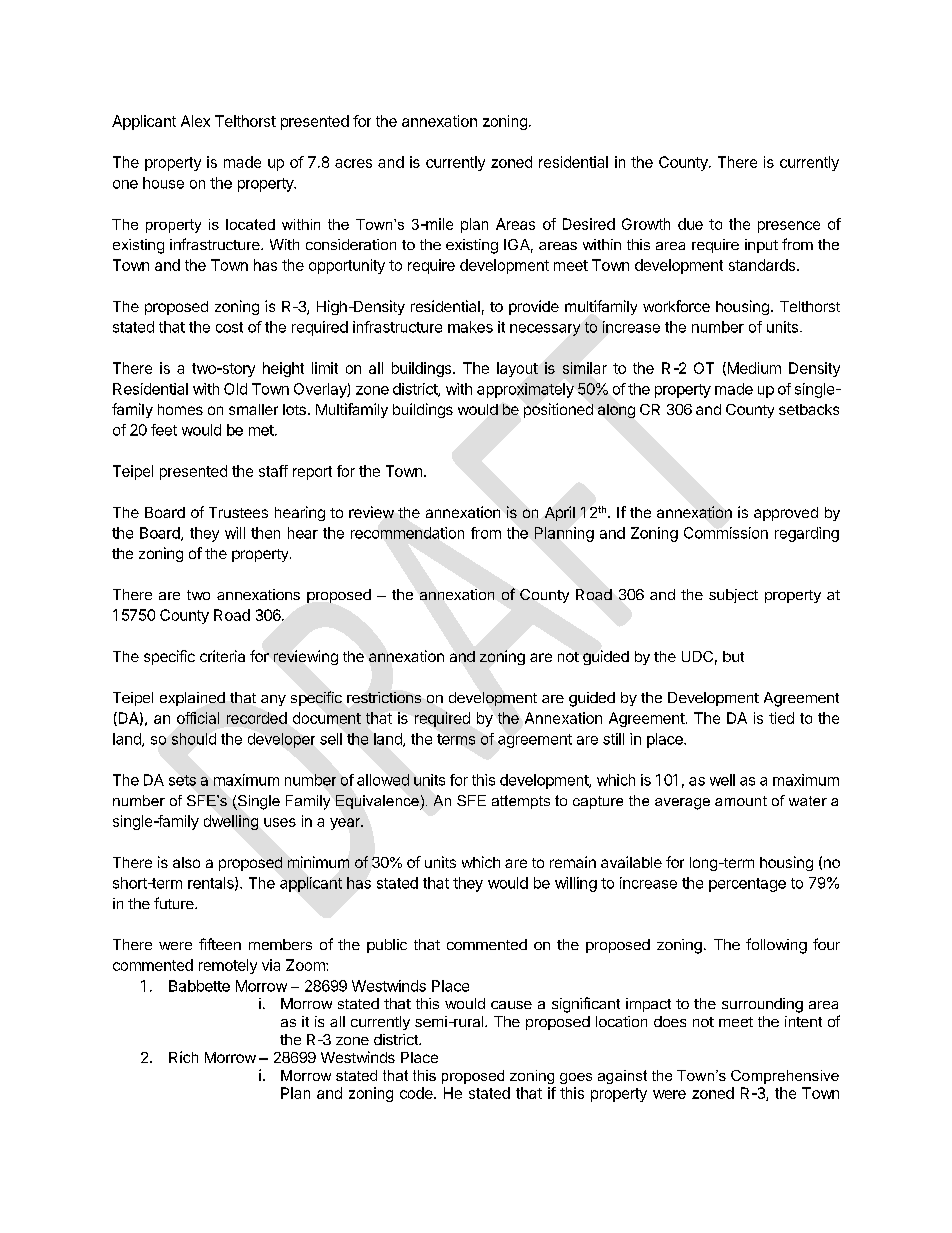 The height and width of the document is (1233, 952). Describe the element at coordinates (517, 369) in the document. I see `layout` at that location.
